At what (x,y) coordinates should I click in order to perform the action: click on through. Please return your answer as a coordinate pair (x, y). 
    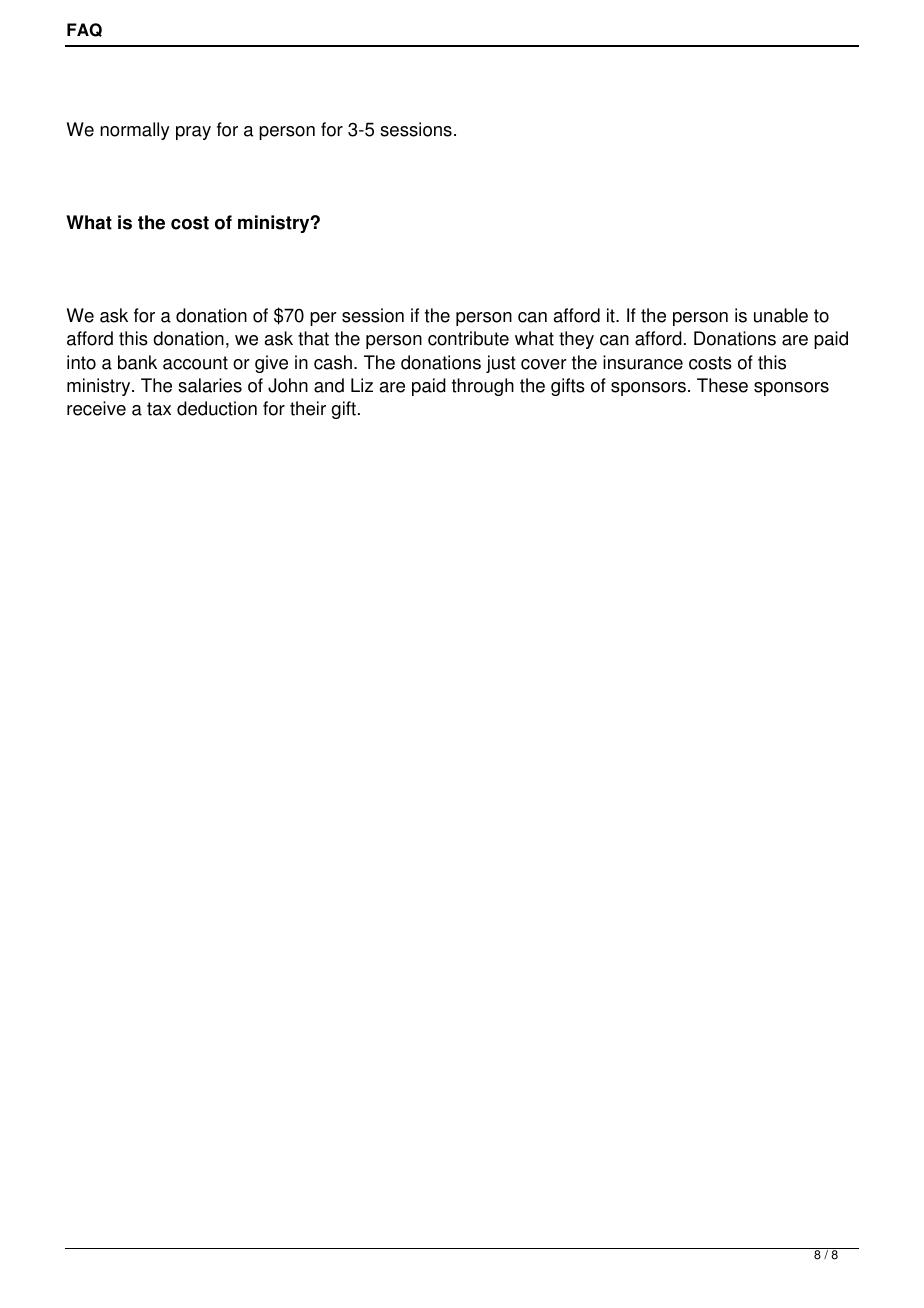
    Looking at the image, I should click on (483, 387).
